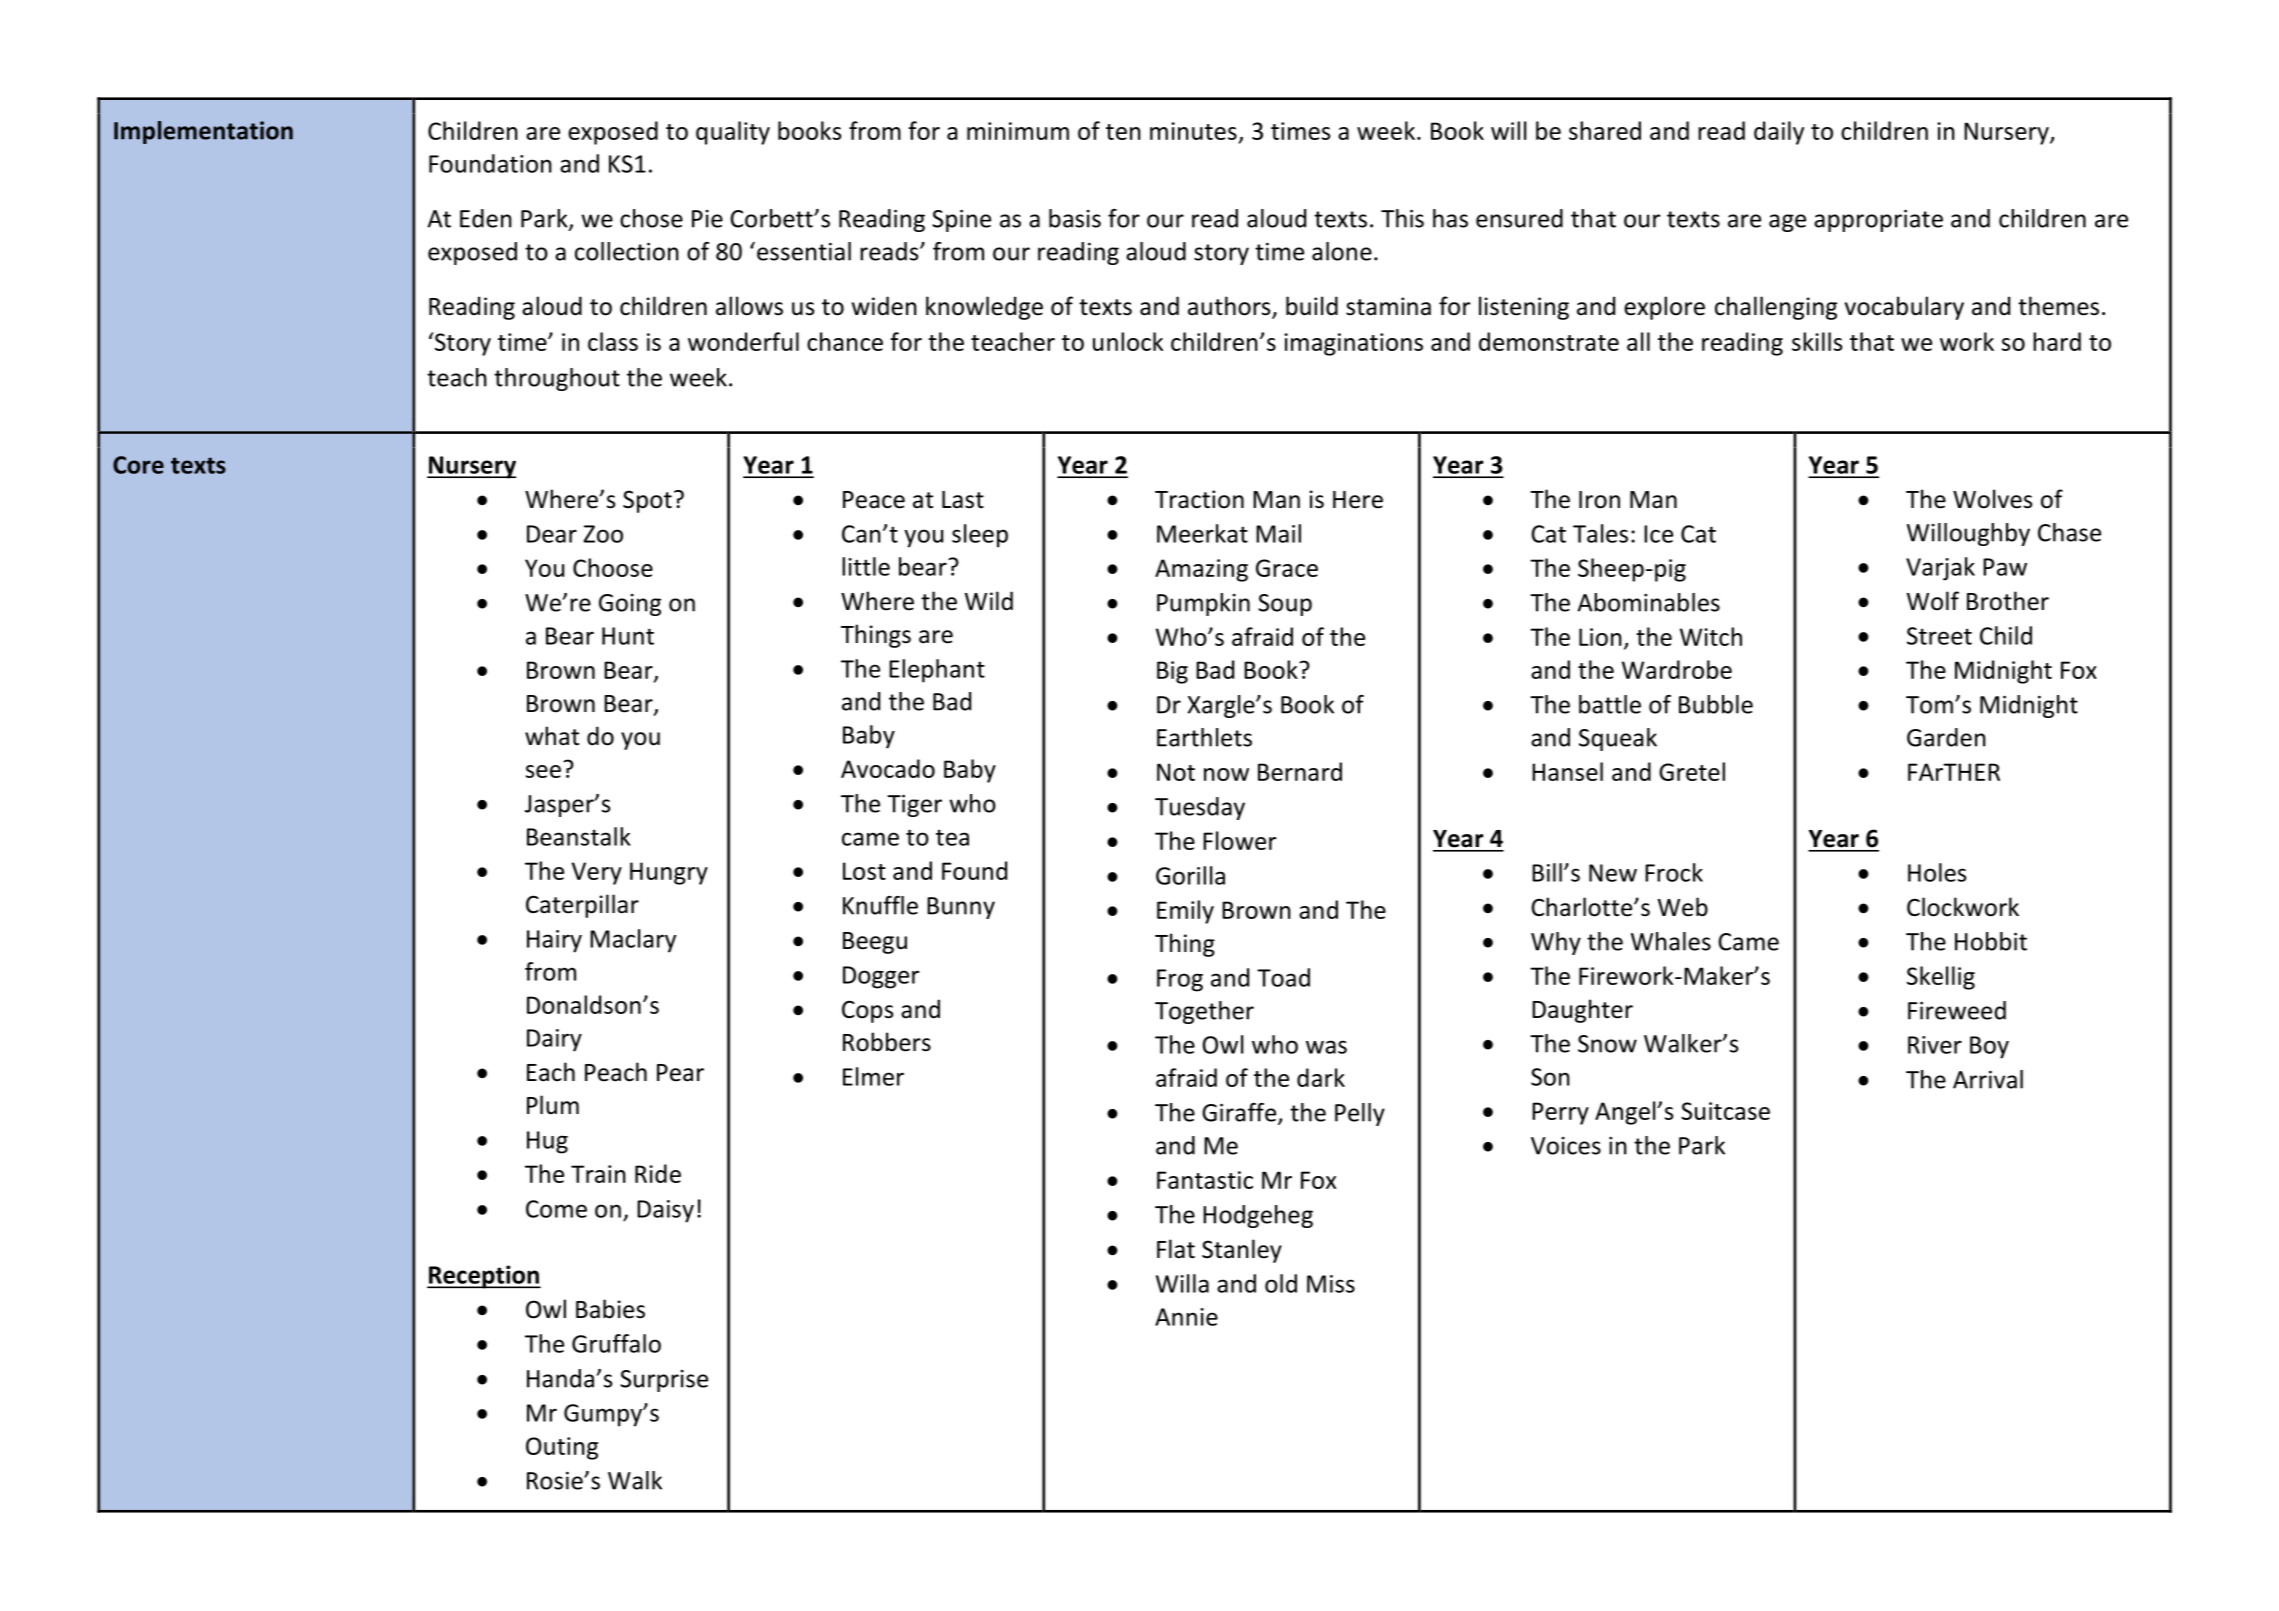 The width and height of the page is (2279, 1611). I want to click on Arrival, so click(1988, 1079).
